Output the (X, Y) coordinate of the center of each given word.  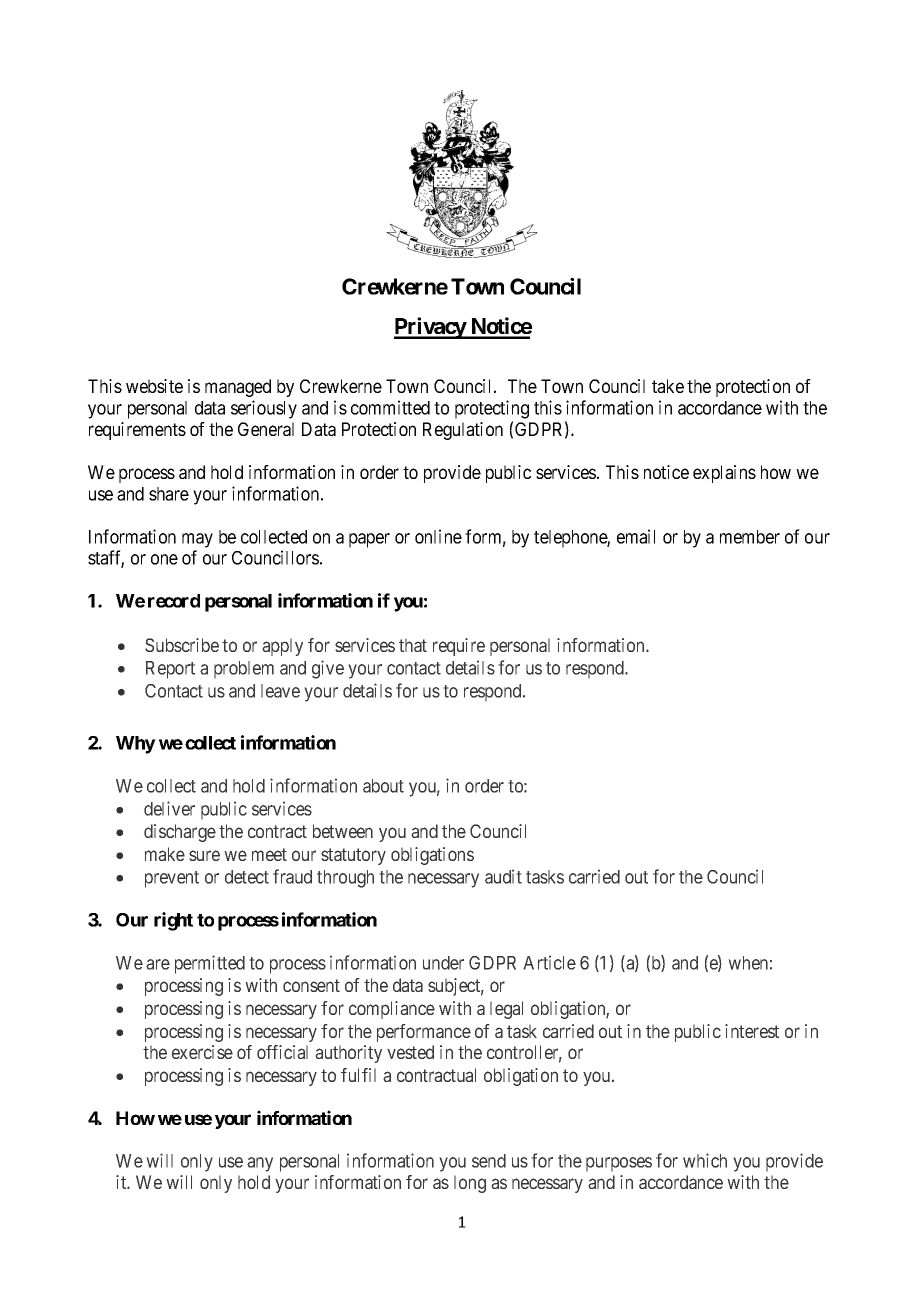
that (413, 645)
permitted (210, 964)
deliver (169, 808)
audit (503, 876)
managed (238, 388)
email (636, 536)
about (383, 786)
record (174, 601)
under (443, 963)
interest (752, 1031)
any (260, 1164)
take (668, 386)
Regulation (463, 431)
